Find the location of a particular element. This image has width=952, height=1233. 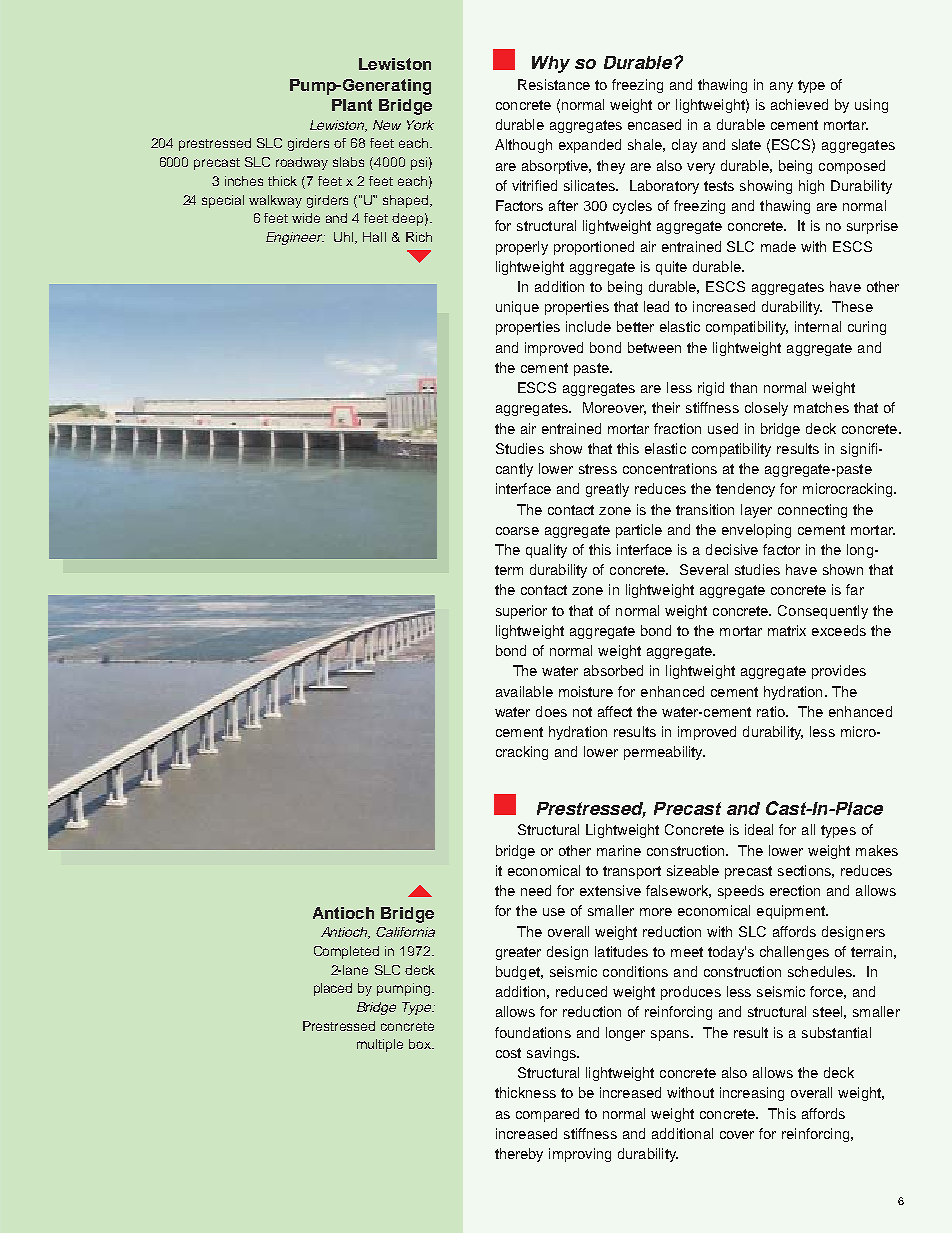

multiple is located at coordinates (380, 1045).
